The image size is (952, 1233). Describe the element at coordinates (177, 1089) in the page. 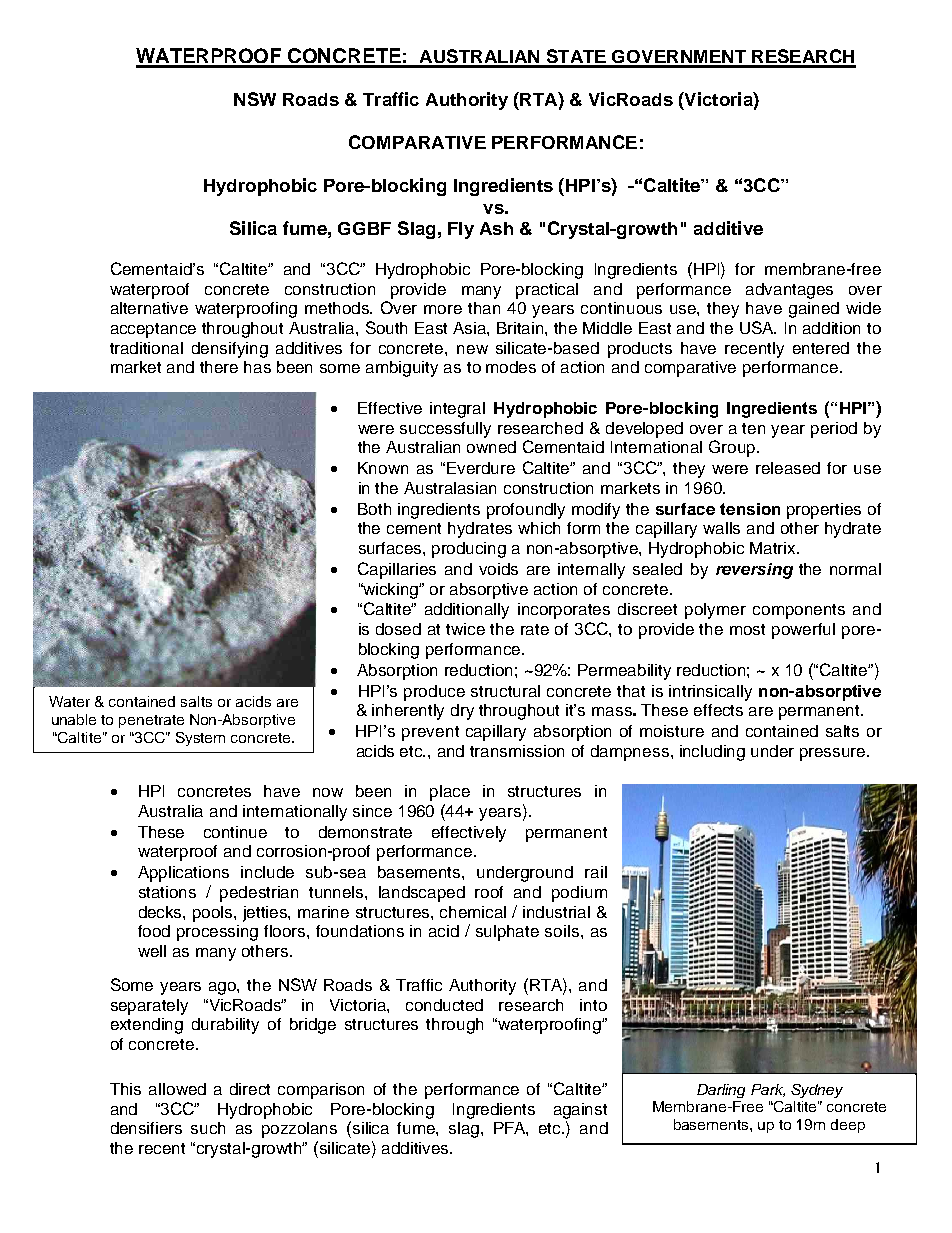

I see `allowed` at that location.
